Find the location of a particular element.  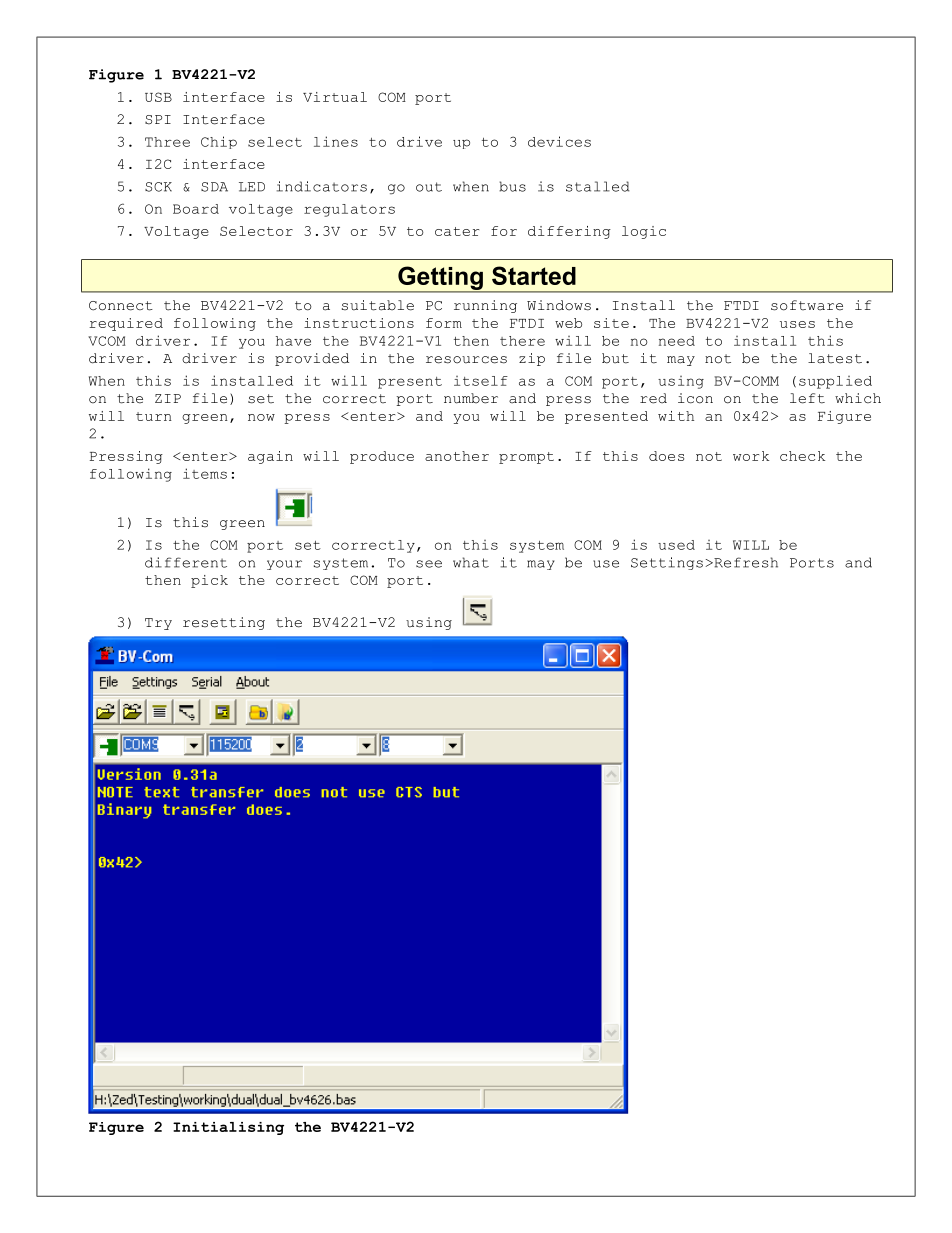

devices is located at coordinates (559, 141).
